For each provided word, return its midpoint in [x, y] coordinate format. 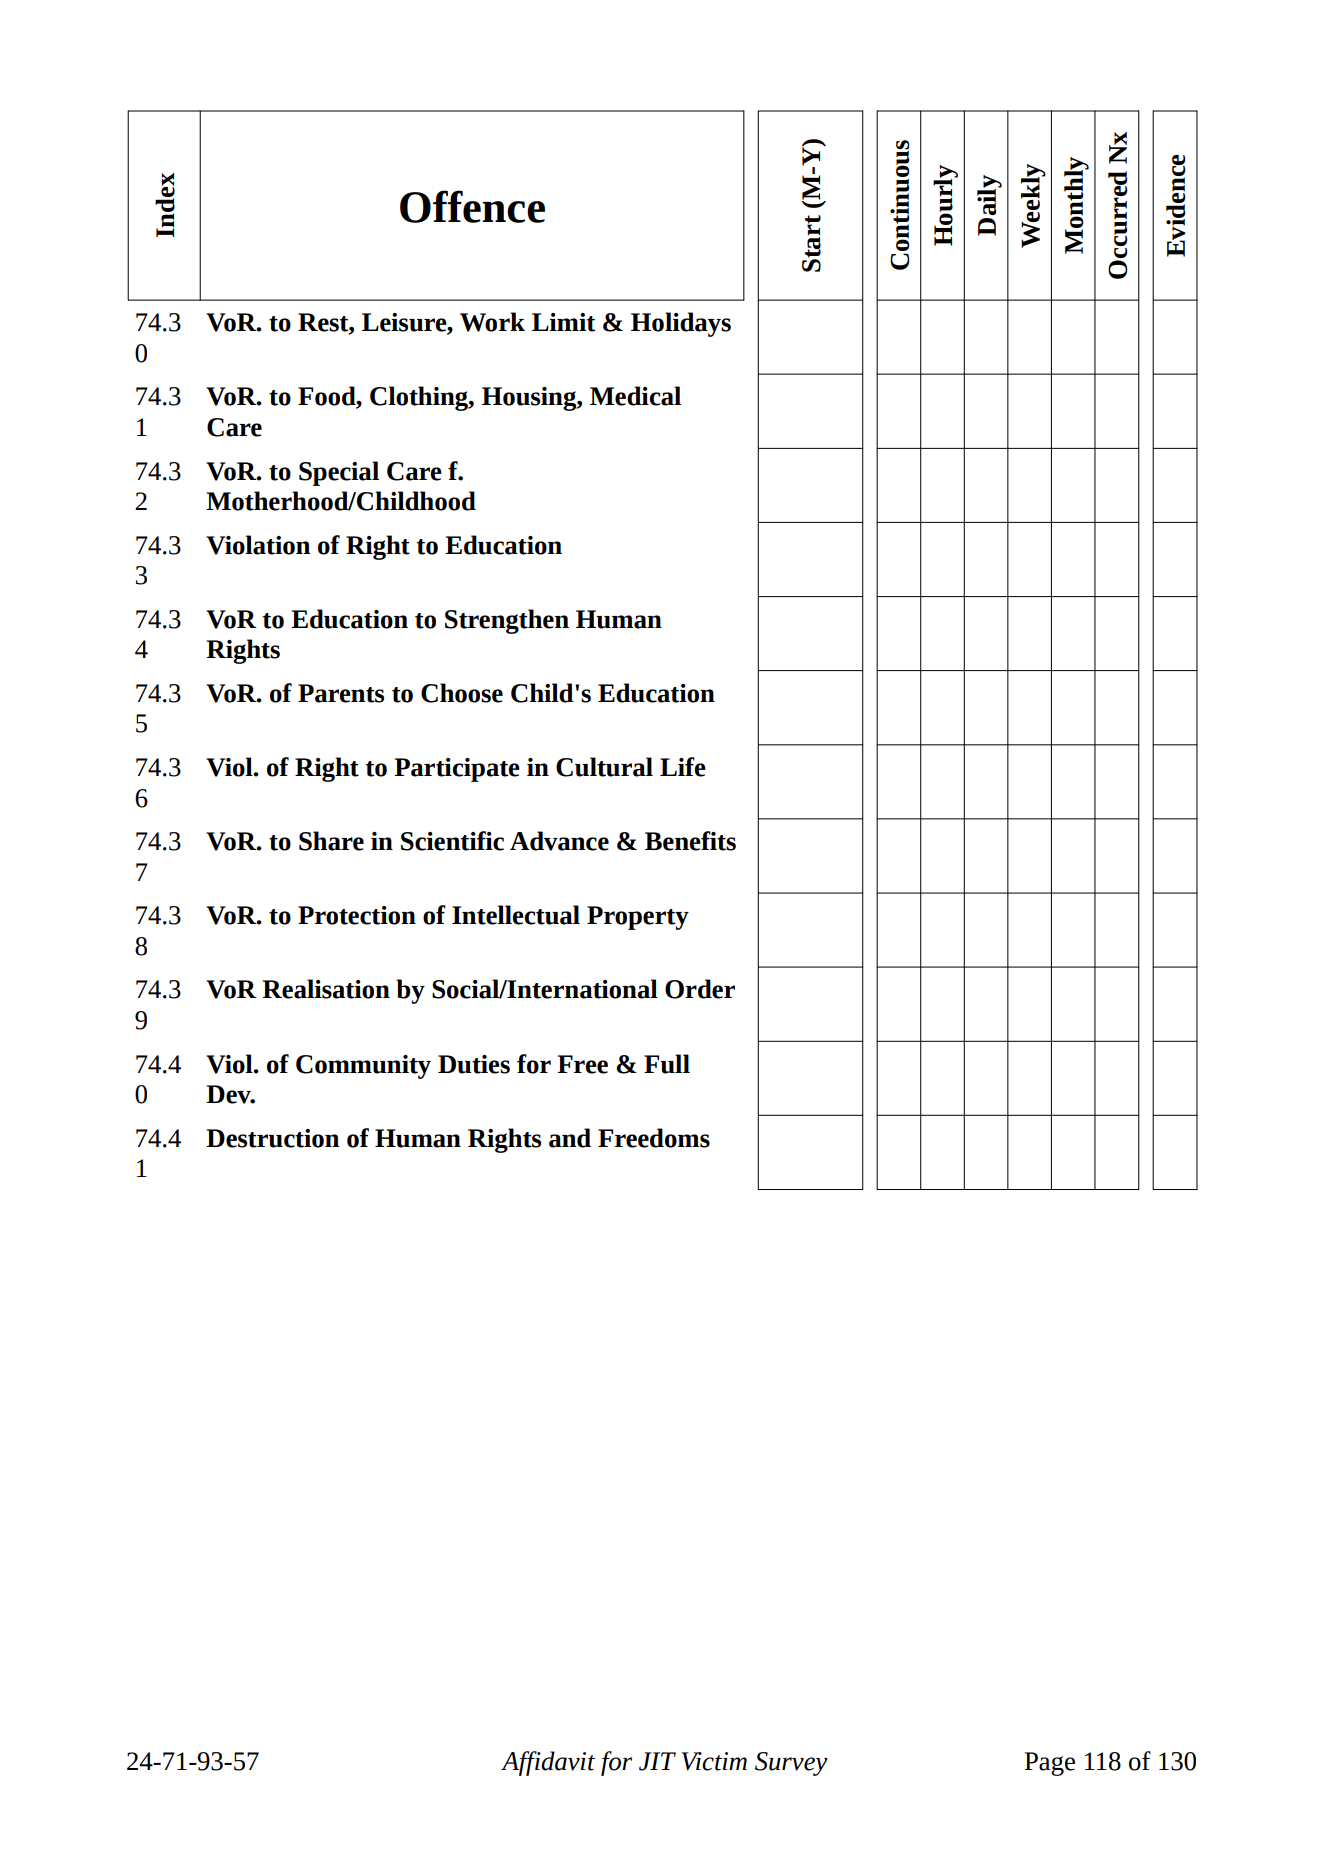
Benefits [690, 841]
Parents [341, 693]
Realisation [326, 989]
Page [1050, 1764]
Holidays [681, 324]
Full [667, 1064]
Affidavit [548, 1763]
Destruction [272, 1138]
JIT [657, 1761]
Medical [635, 396]
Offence [472, 206]
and [570, 1138]
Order [700, 989]
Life [683, 767]
